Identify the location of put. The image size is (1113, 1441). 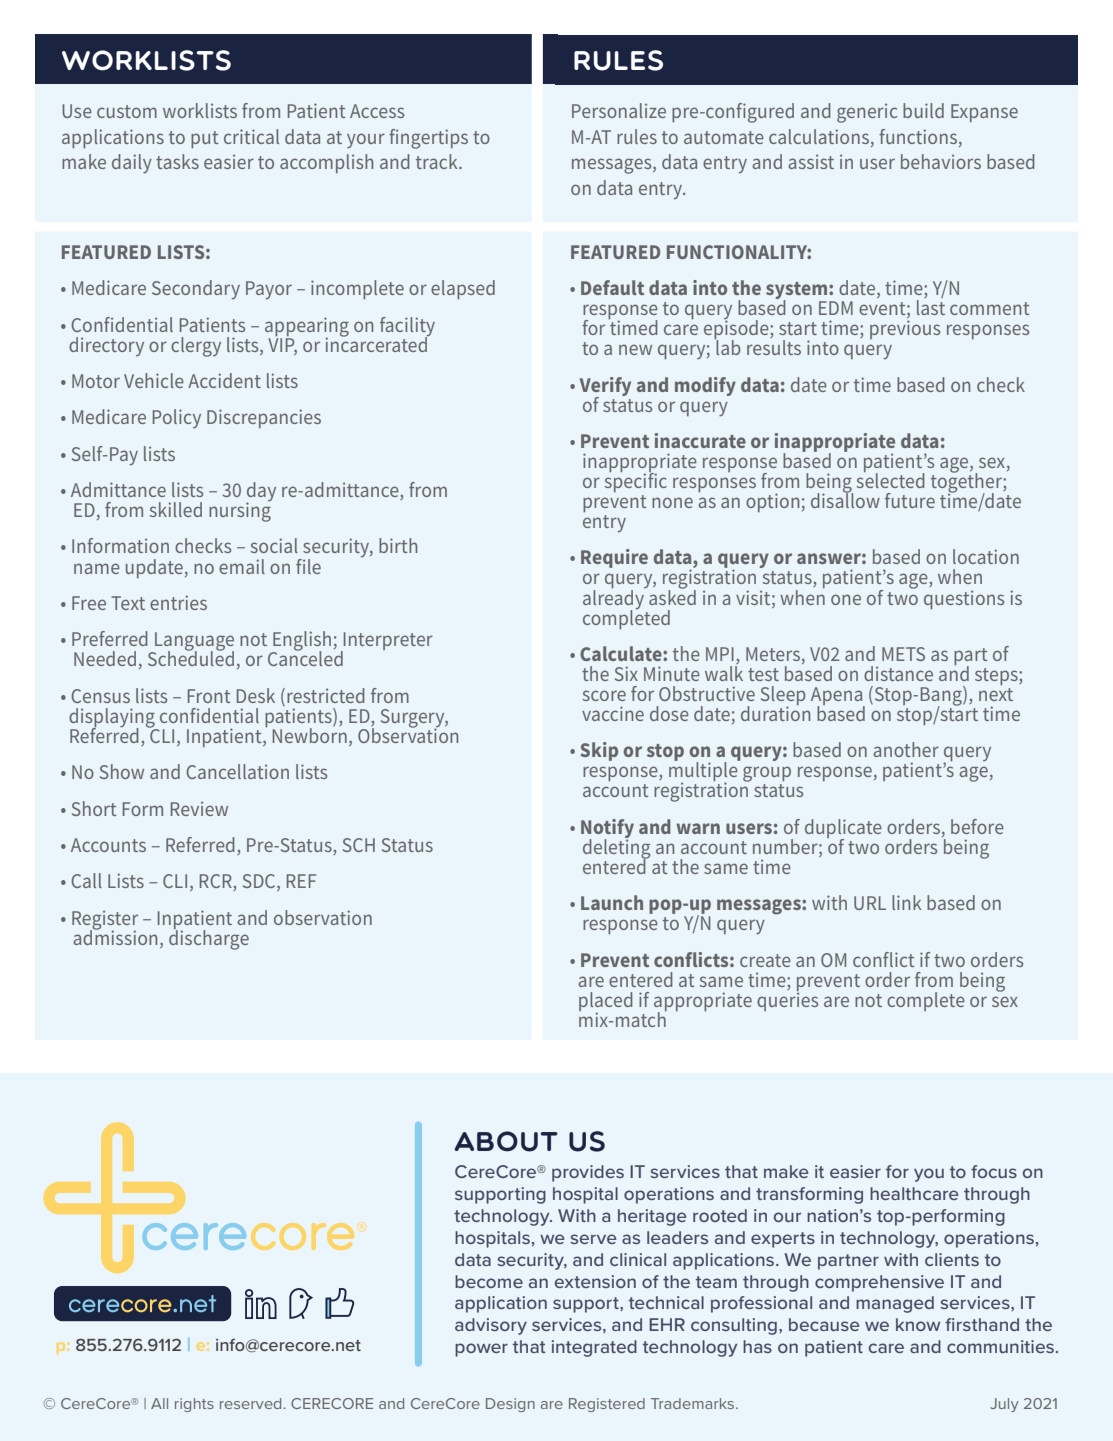
(204, 139).
